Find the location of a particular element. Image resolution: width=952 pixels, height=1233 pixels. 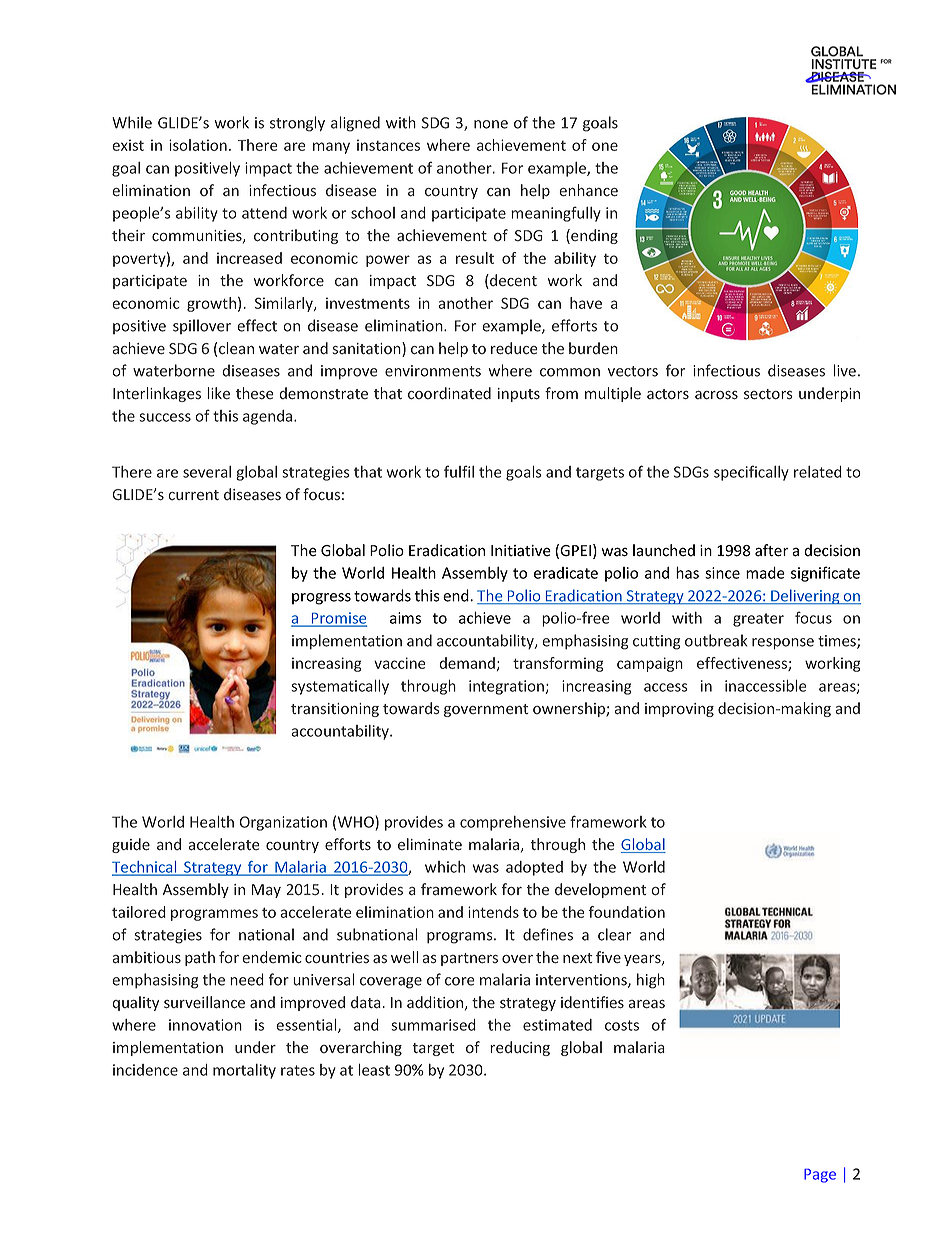

fulfil is located at coordinates (459, 471).
